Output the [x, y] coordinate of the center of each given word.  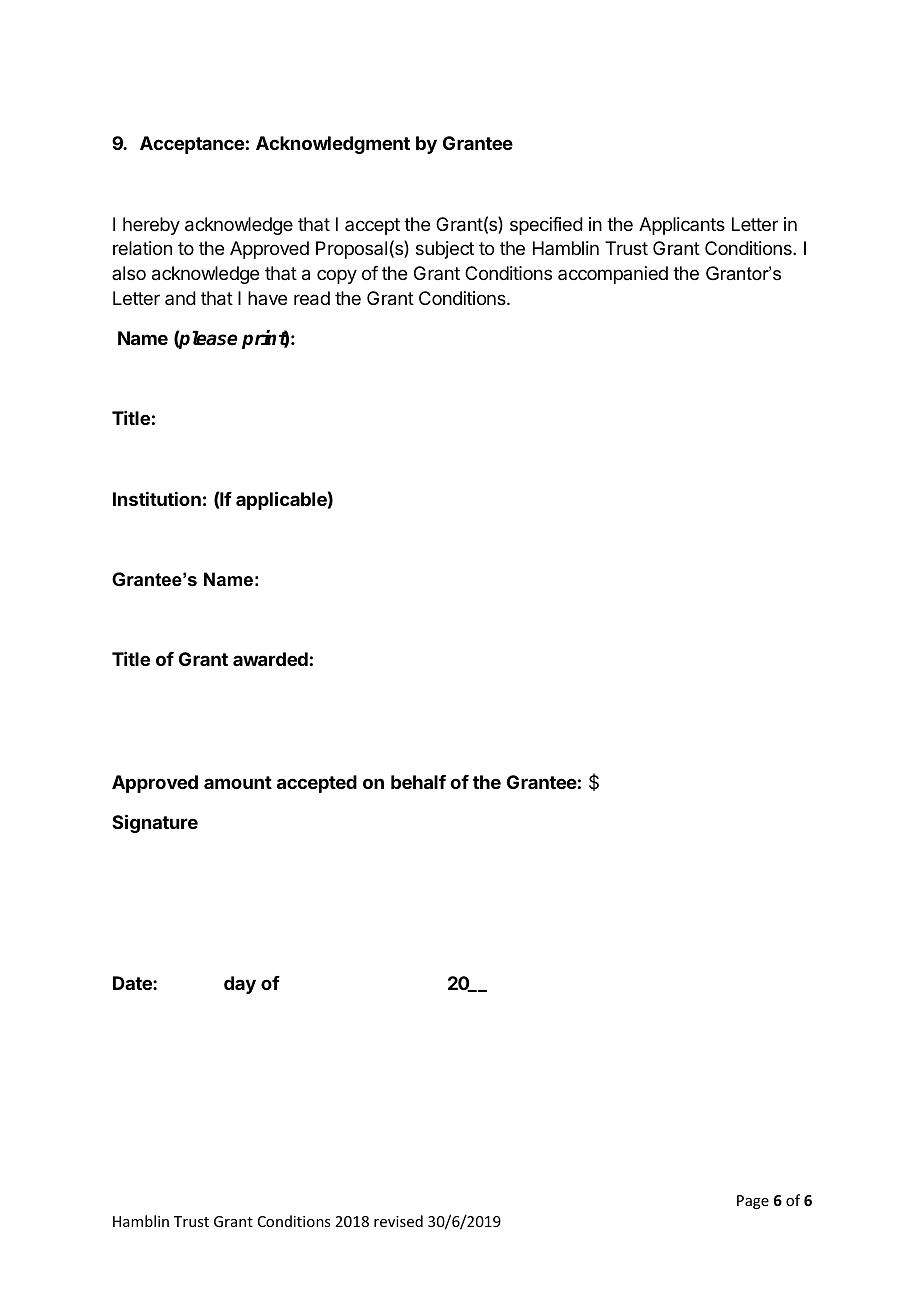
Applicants [682, 226]
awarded [270, 659]
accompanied [613, 275]
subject [445, 250]
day [240, 985]
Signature [155, 823]
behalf [418, 782]
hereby [151, 226]
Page [753, 1202]
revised [398, 1221]
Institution [157, 499]
